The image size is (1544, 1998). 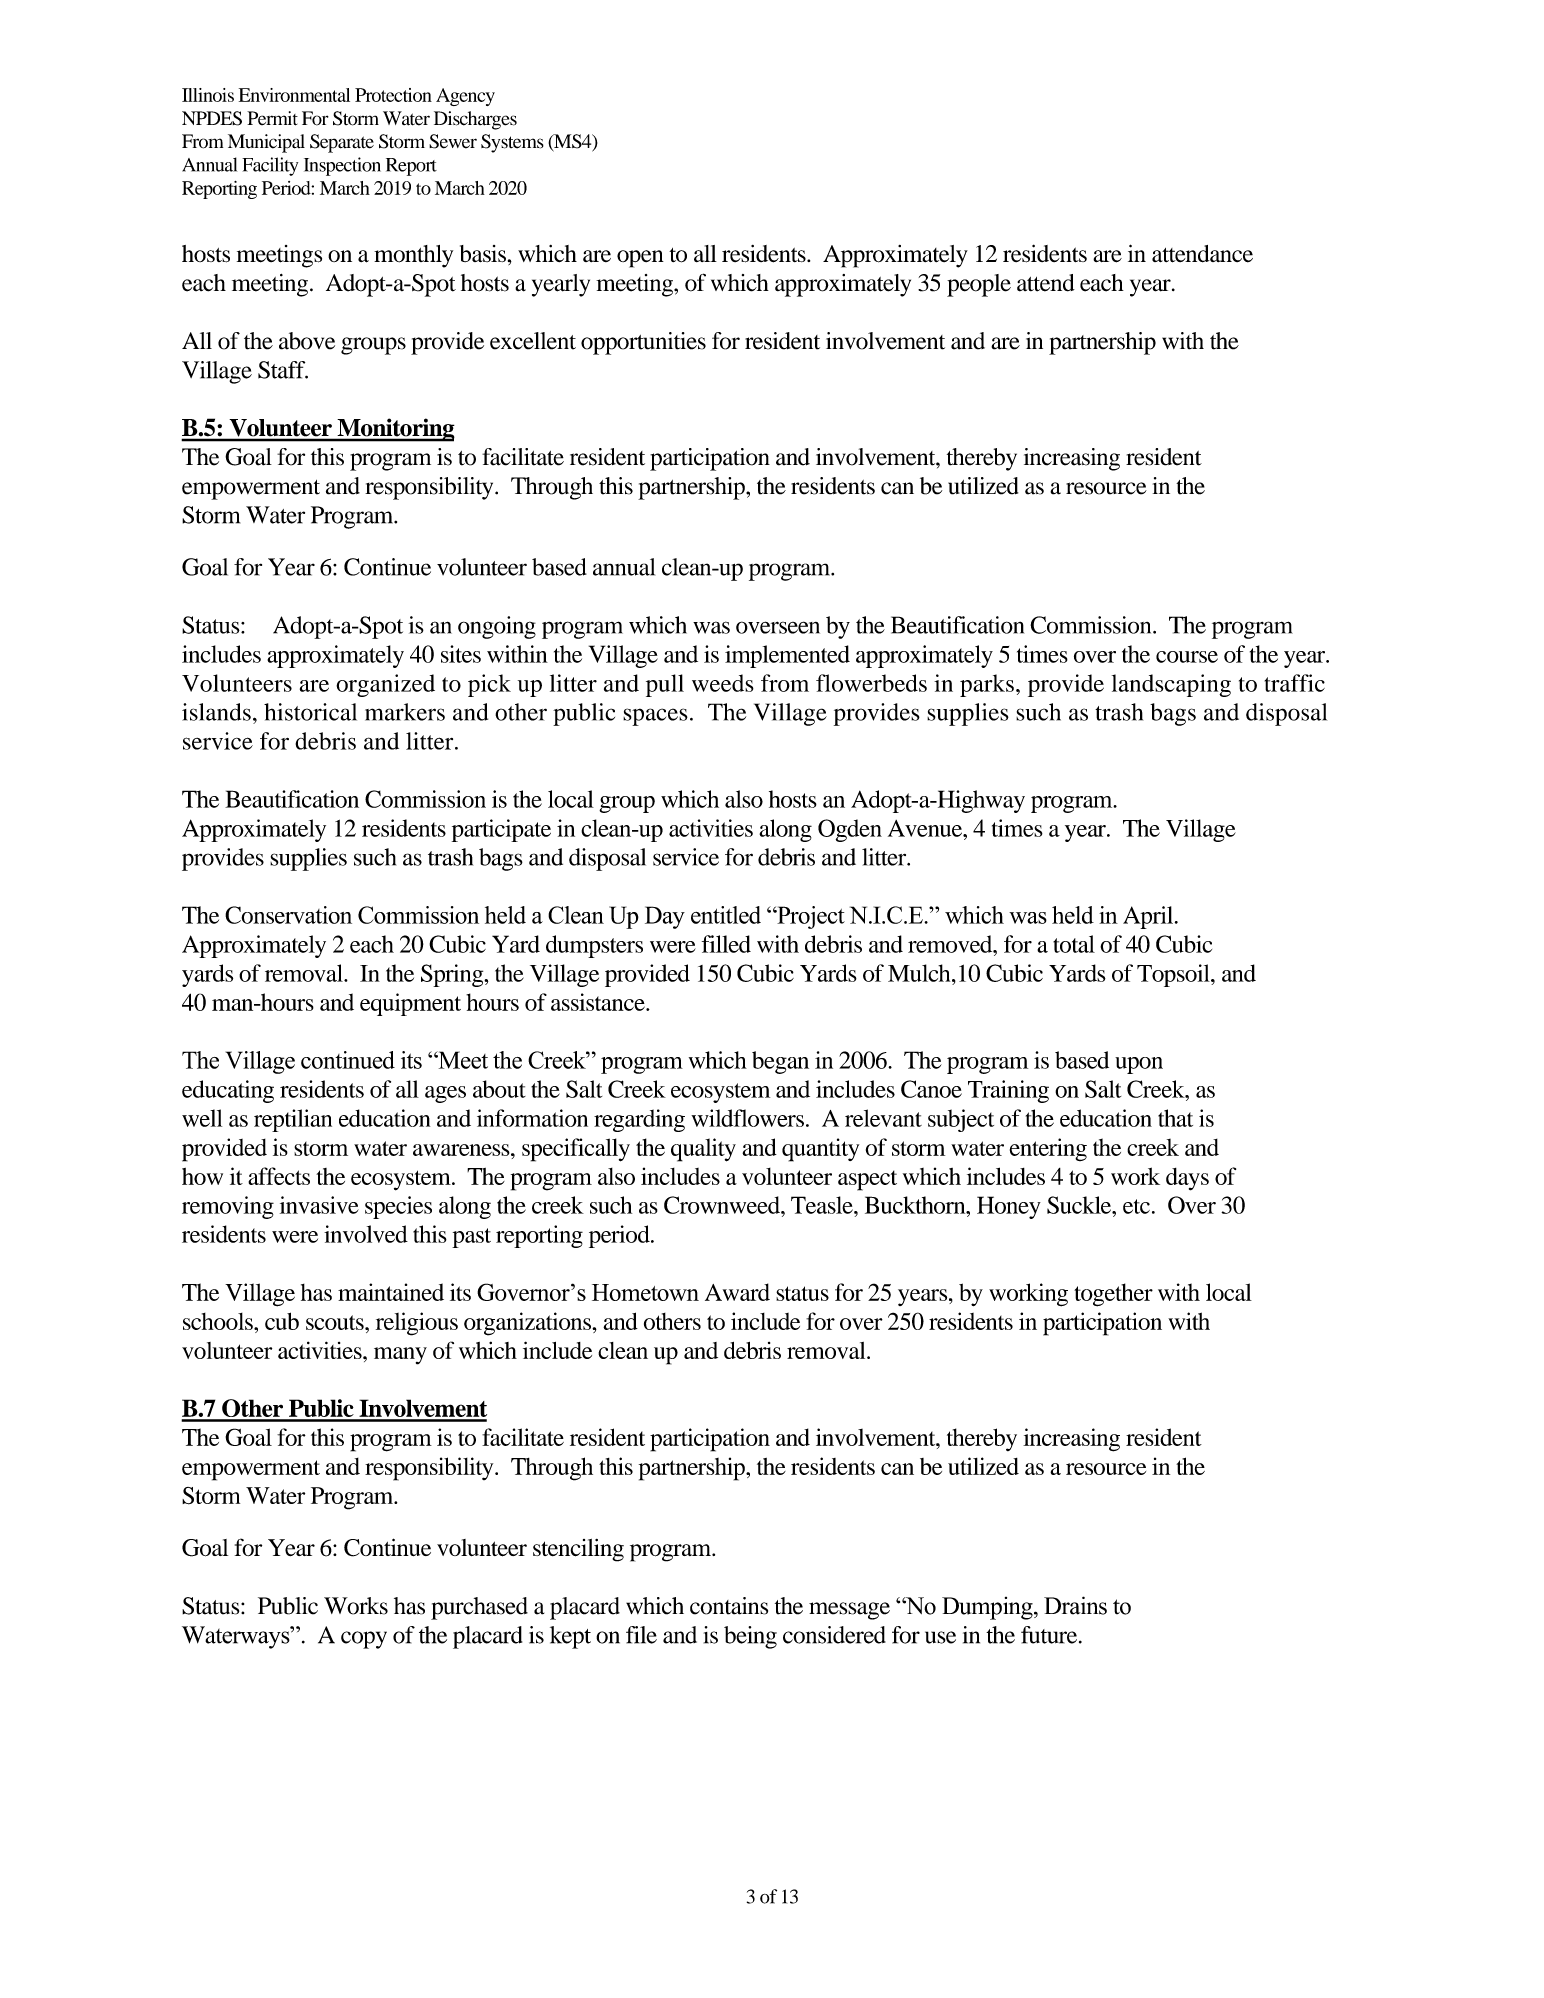 What do you see at coordinates (342, 143) in the image?
I see `Separate` at bounding box center [342, 143].
